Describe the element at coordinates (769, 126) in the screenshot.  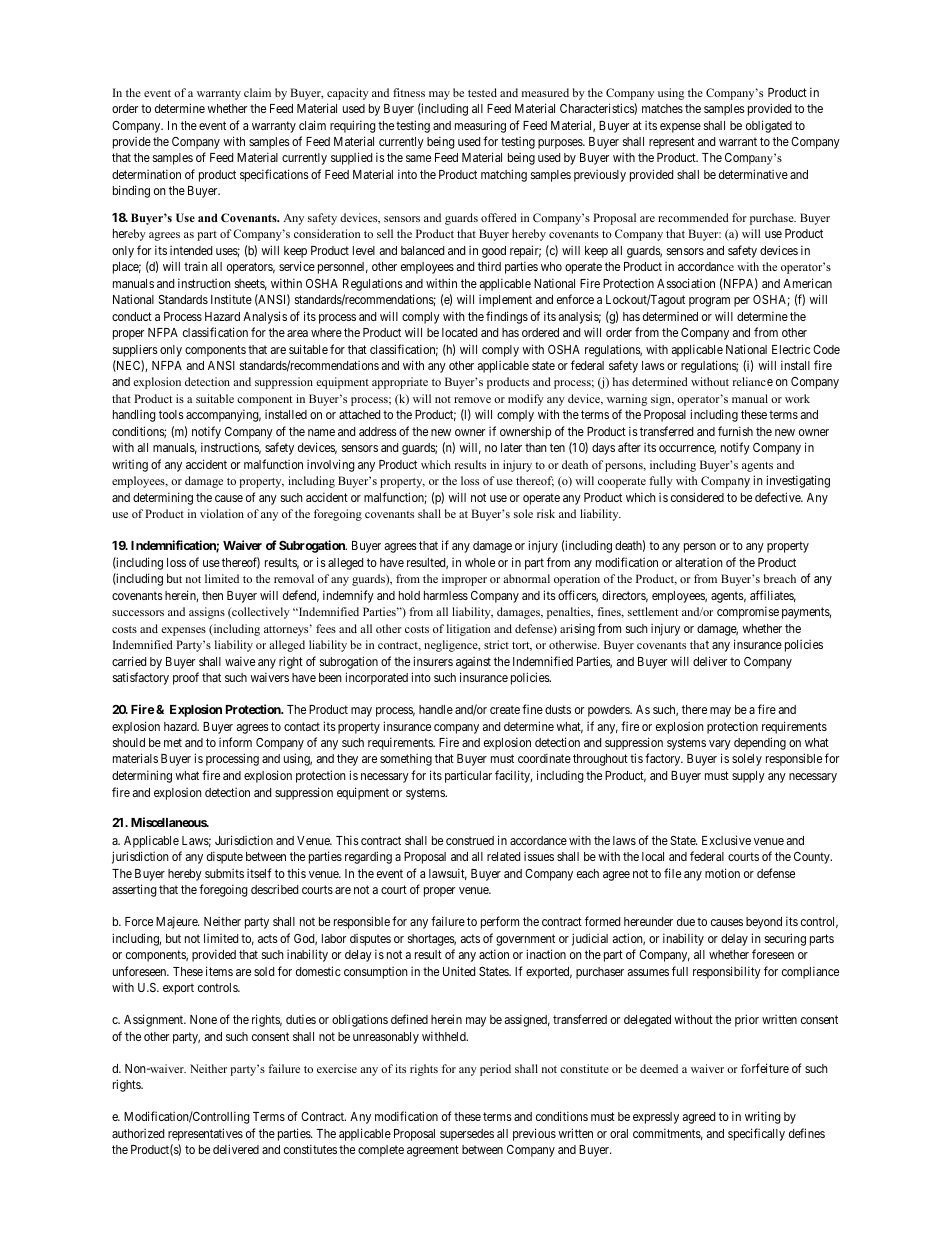
I see `obligated` at that location.
